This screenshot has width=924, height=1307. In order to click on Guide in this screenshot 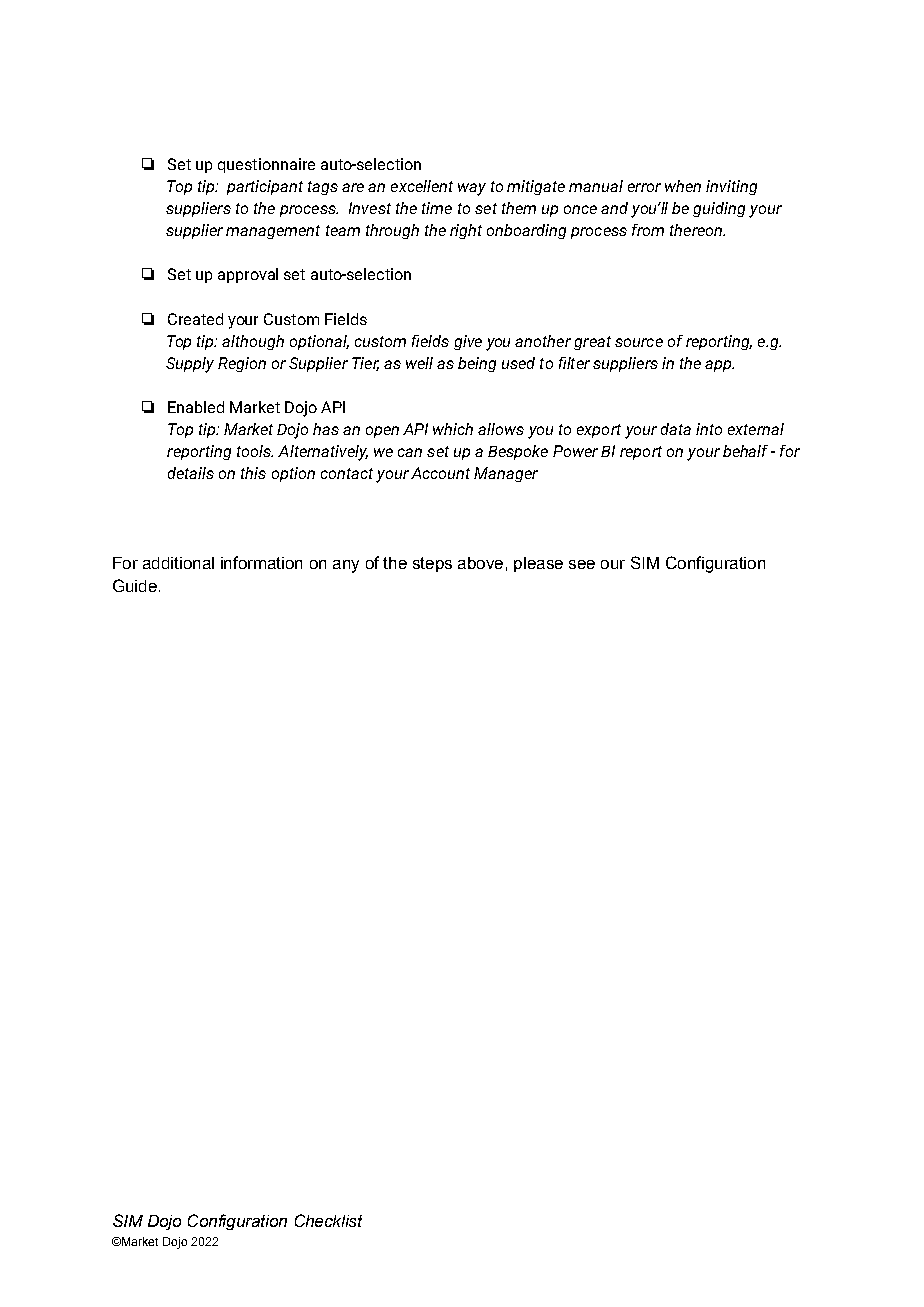, I will do `click(135, 585)`.
